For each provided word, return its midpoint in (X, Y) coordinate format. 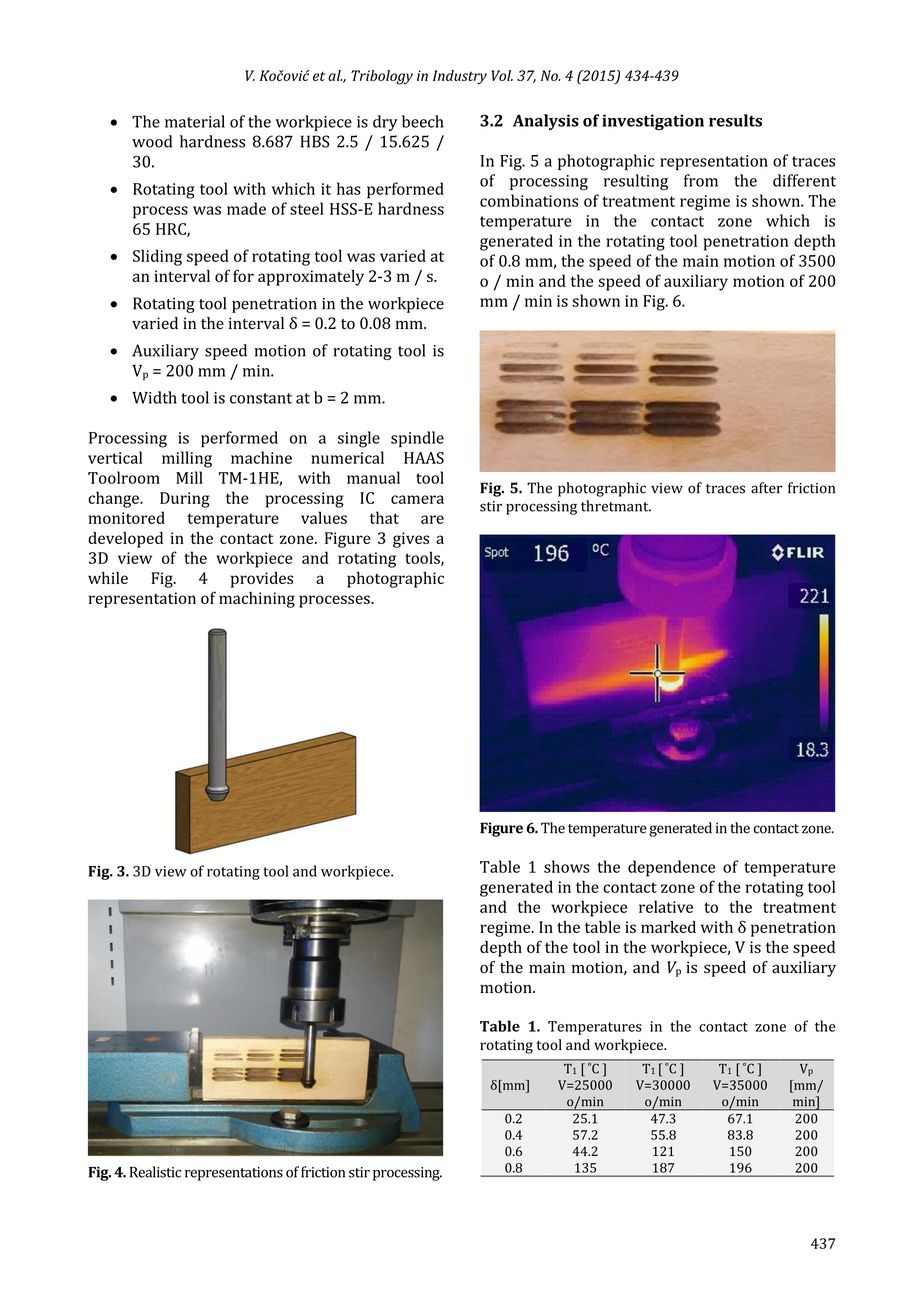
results (735, 120)
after (767, 488)
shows (567, 866)
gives (411, 540)
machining (257, 600)
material (195, 121)
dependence (671, 868)
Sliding (157, 257)
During (185, 500)
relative (666, 906)
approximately (311, 278)
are (432, 519)
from (701, 180)
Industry (460, 77)
